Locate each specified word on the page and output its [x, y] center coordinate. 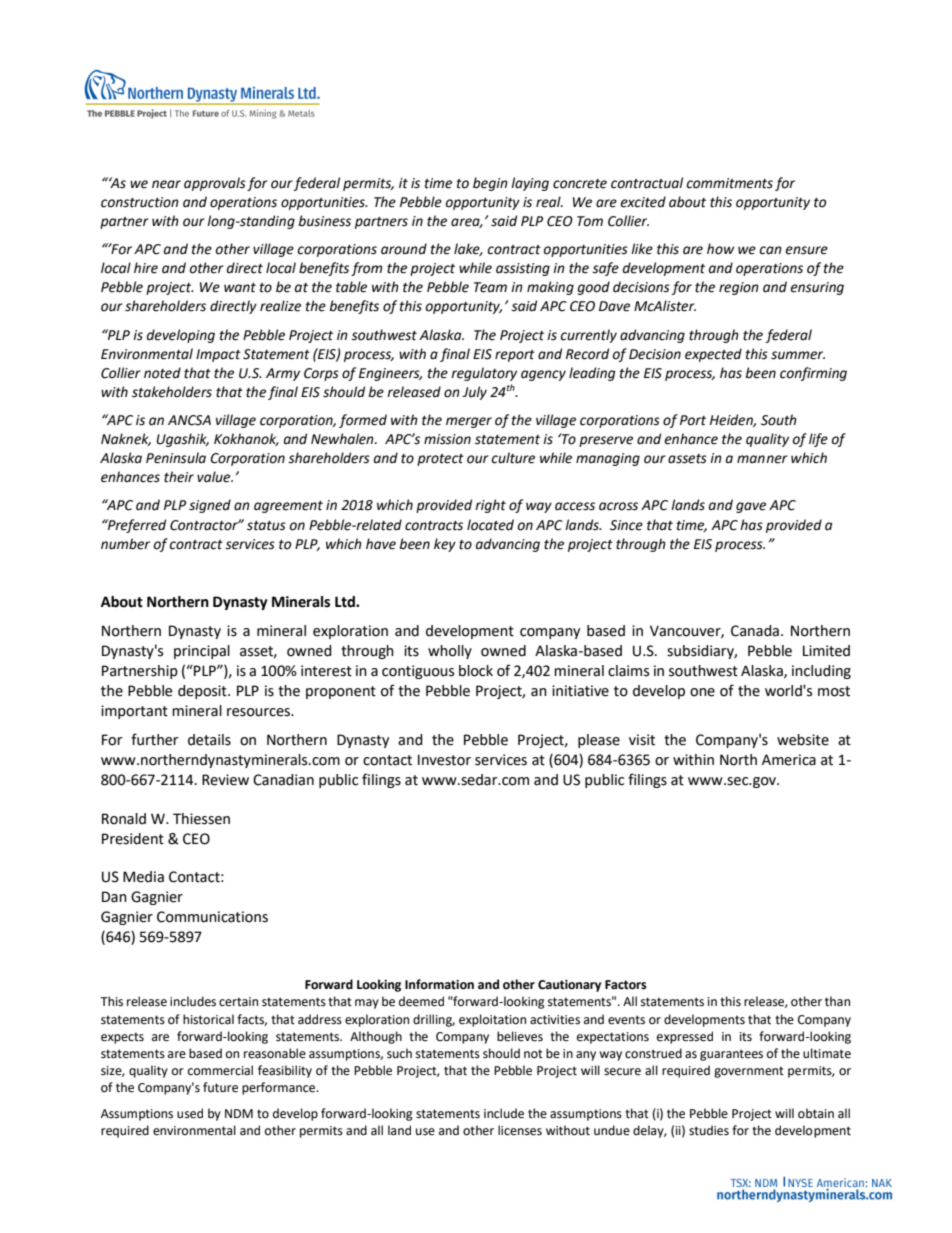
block [476, 671]
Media [143, 877]
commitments [729, 183]
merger [469, 422]
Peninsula [176, 458]
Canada [755, 631]
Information [439, 984]
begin [490, 184]
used [190, 1113]
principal [202, 652]
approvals [215, 184]
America [789, 760]
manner [762, 459]
